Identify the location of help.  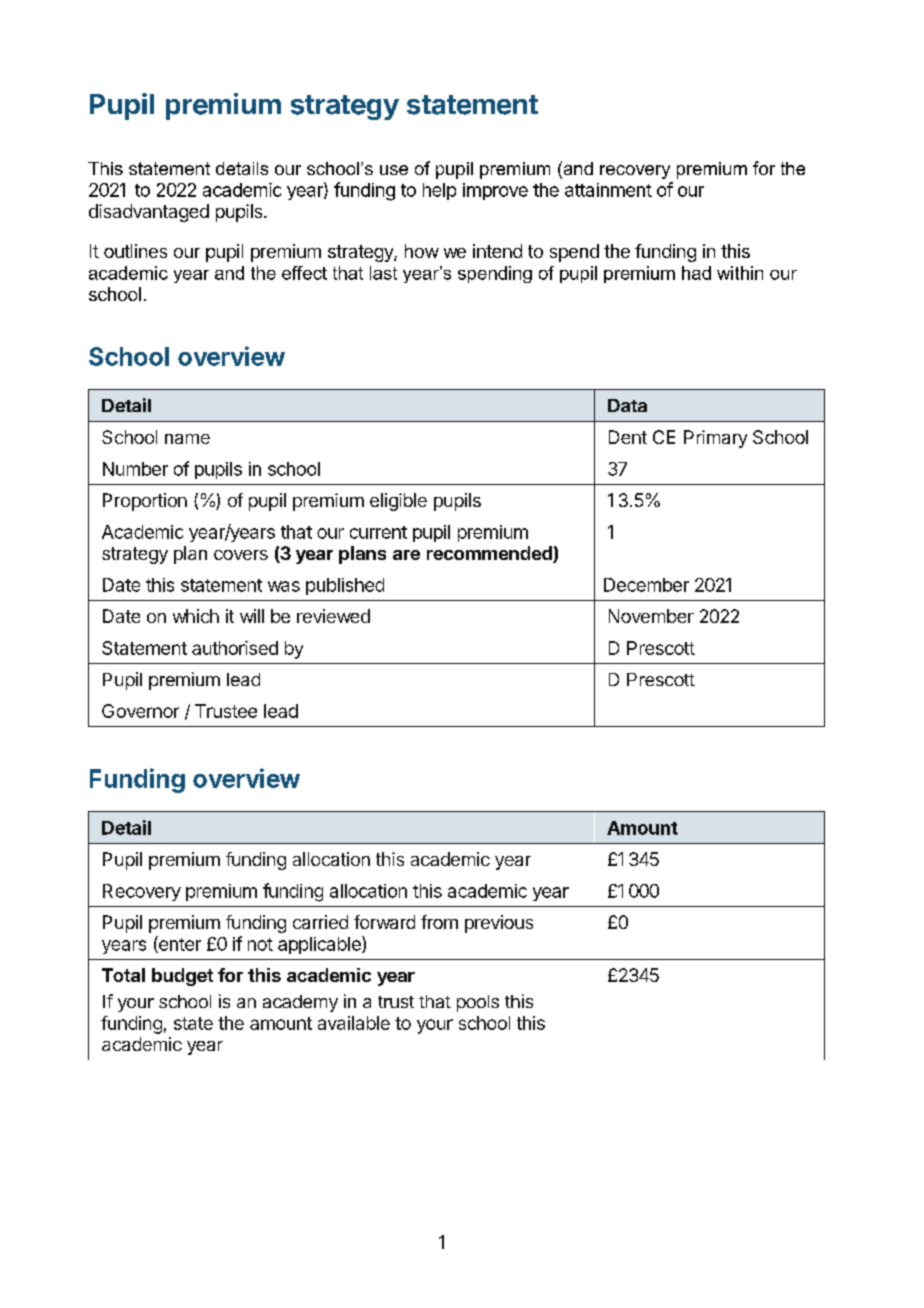
(439, 191).
